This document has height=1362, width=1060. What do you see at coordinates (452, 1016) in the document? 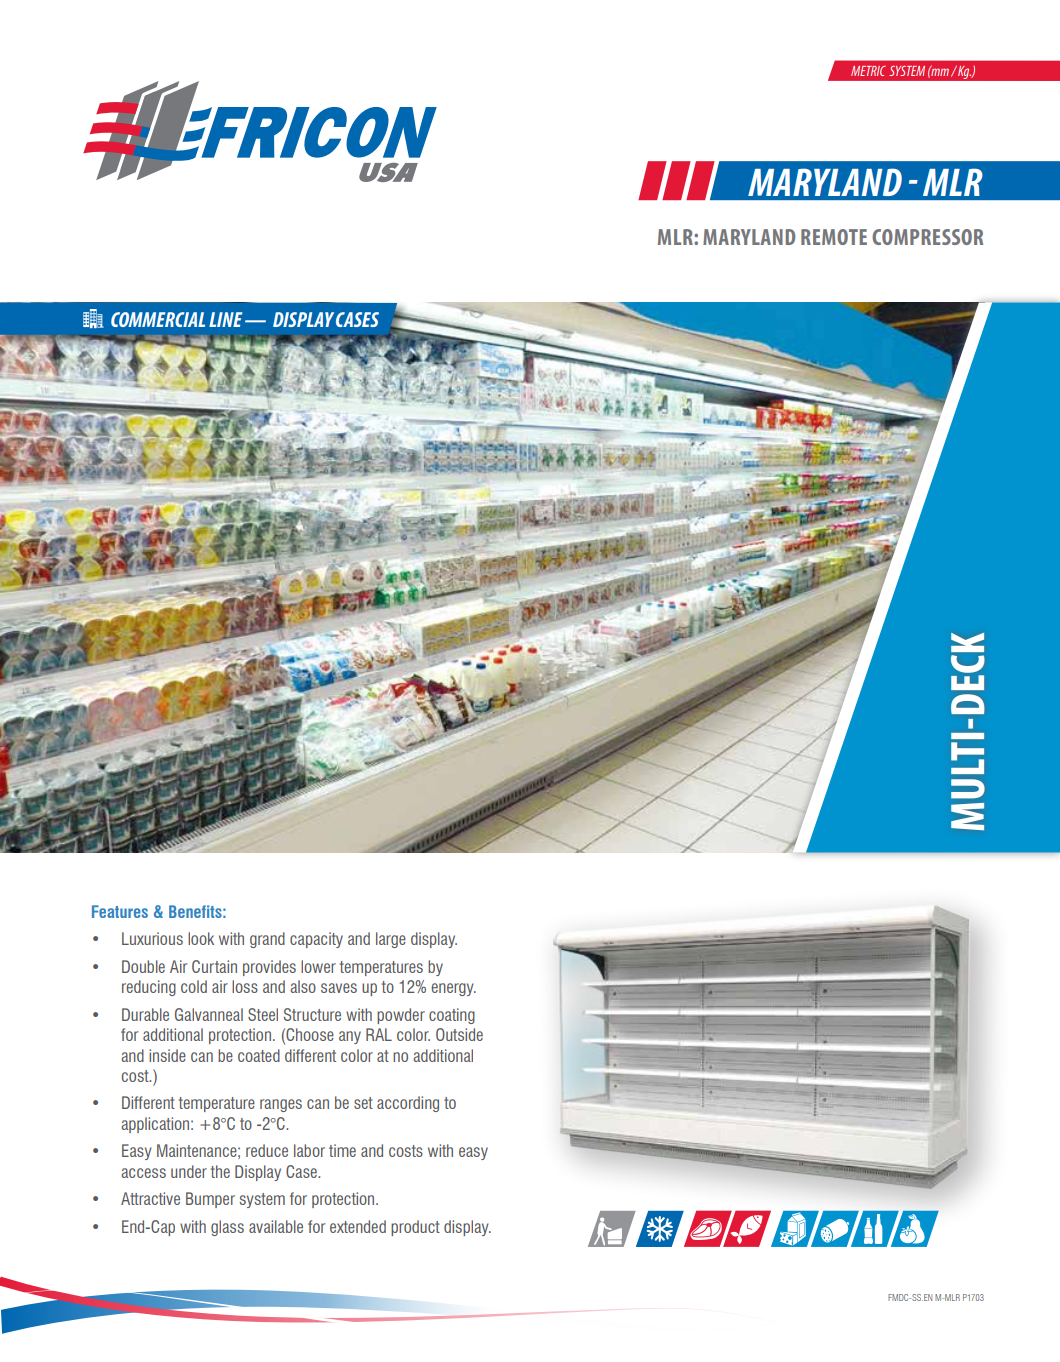
I see `coating` at bounding box center [452, 1016].
